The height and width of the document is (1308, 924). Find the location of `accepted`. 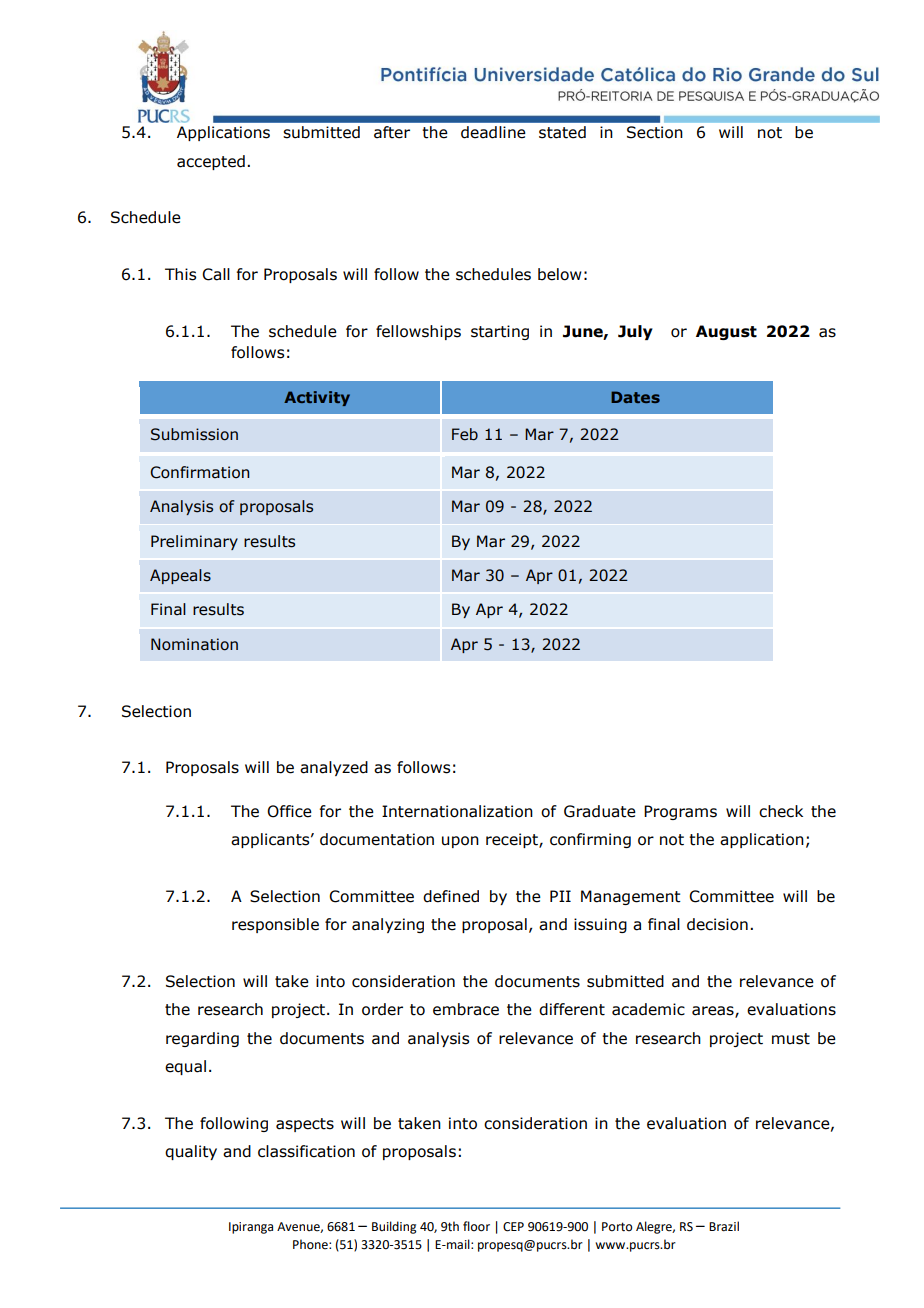

accepted is located at coordinates (211, 162).
